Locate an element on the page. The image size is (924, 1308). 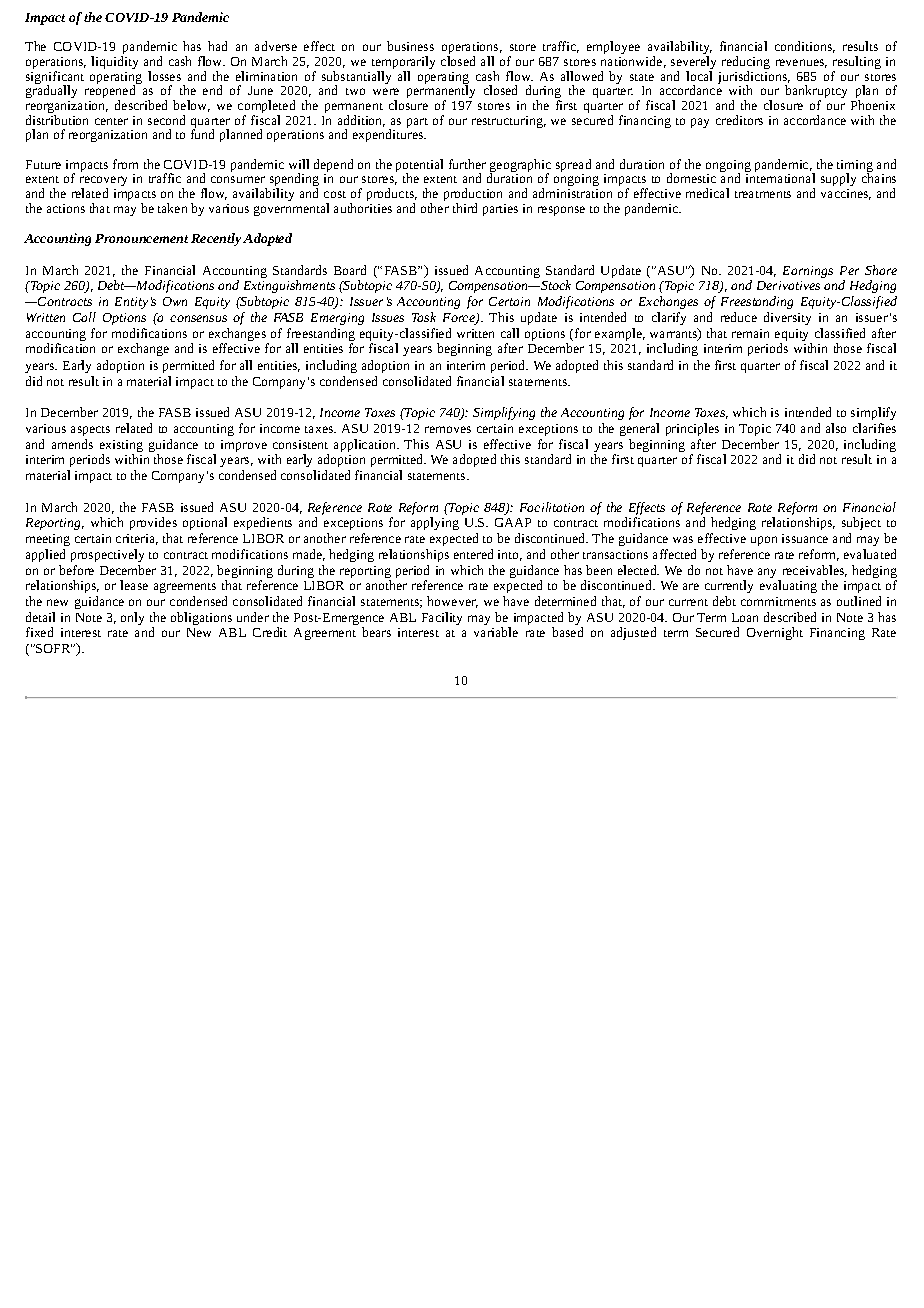
subject is located at coordinates (861, 523).
